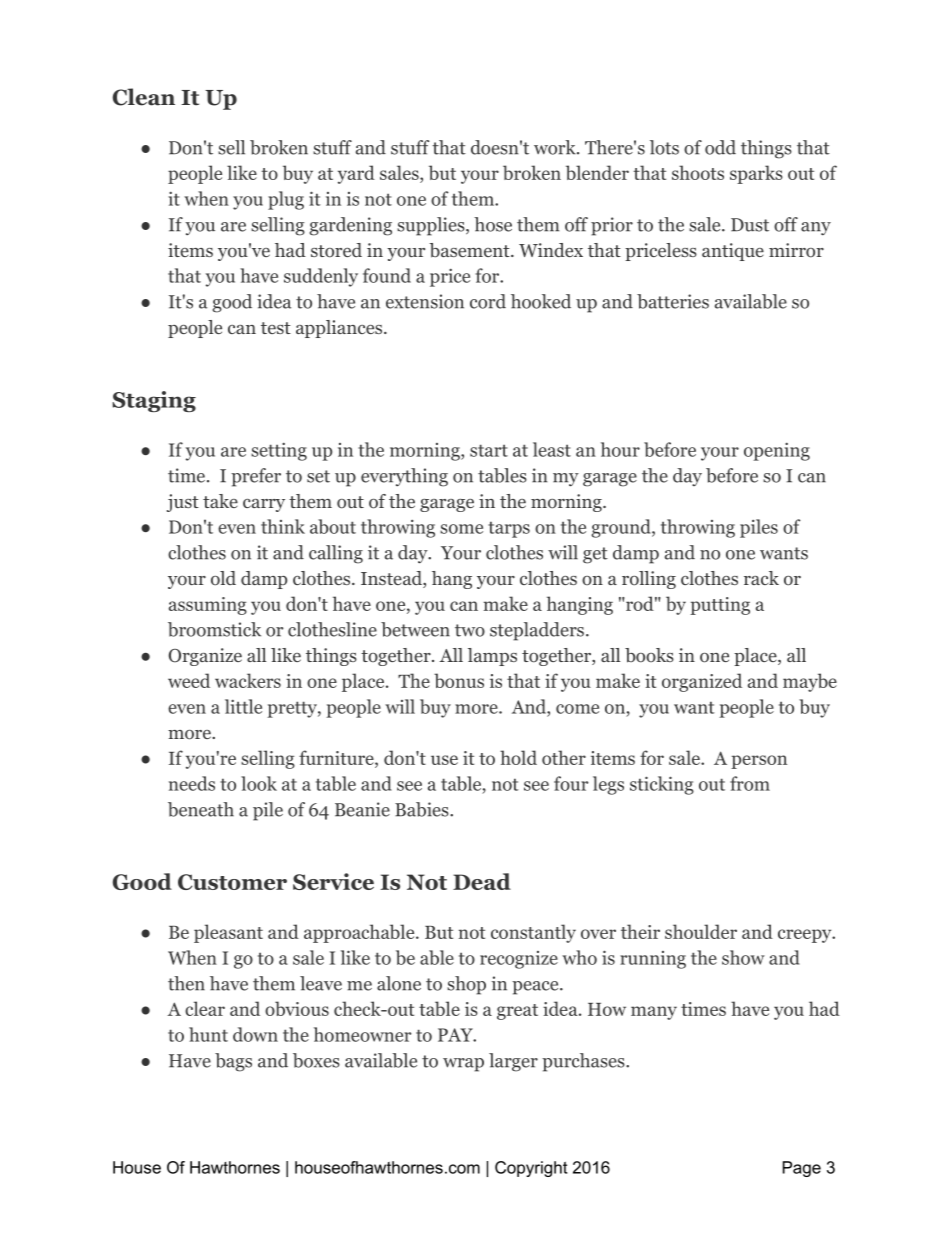  What do you see at coordinates (720, 147) in the page?
I see `odd` at bounding box center [720, 147].
